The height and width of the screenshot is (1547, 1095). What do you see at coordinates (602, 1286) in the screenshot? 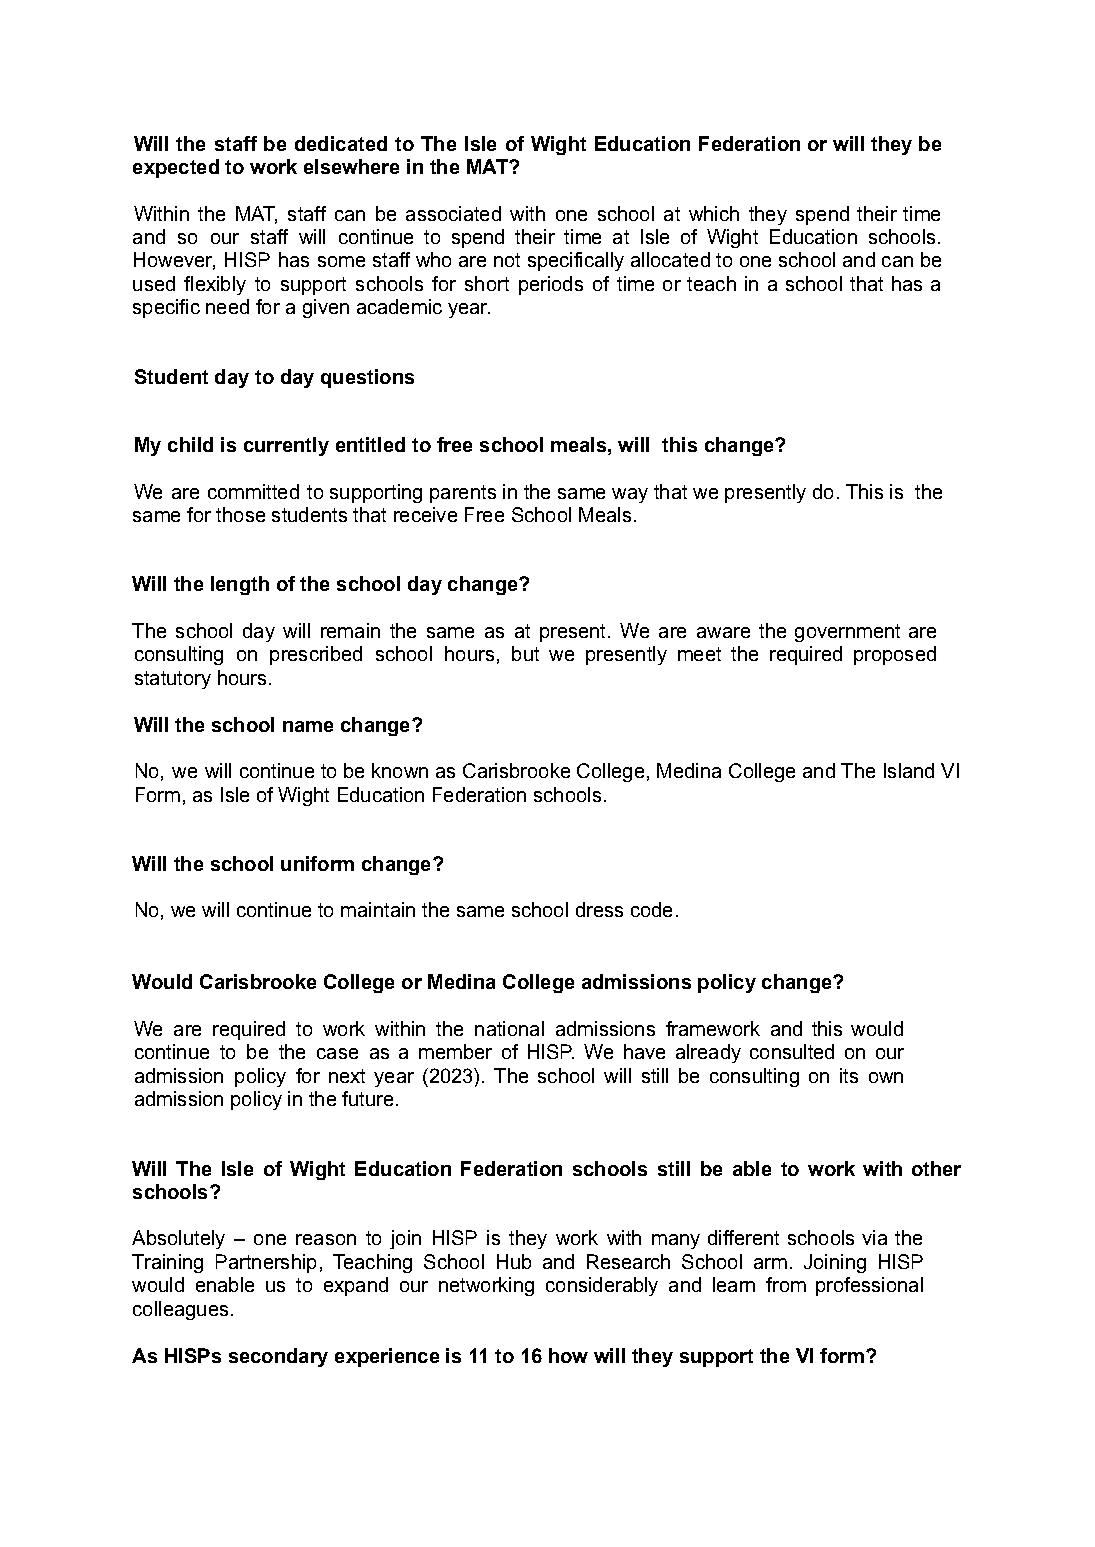
I see `considerably` at bounding box center [602, 1286].
